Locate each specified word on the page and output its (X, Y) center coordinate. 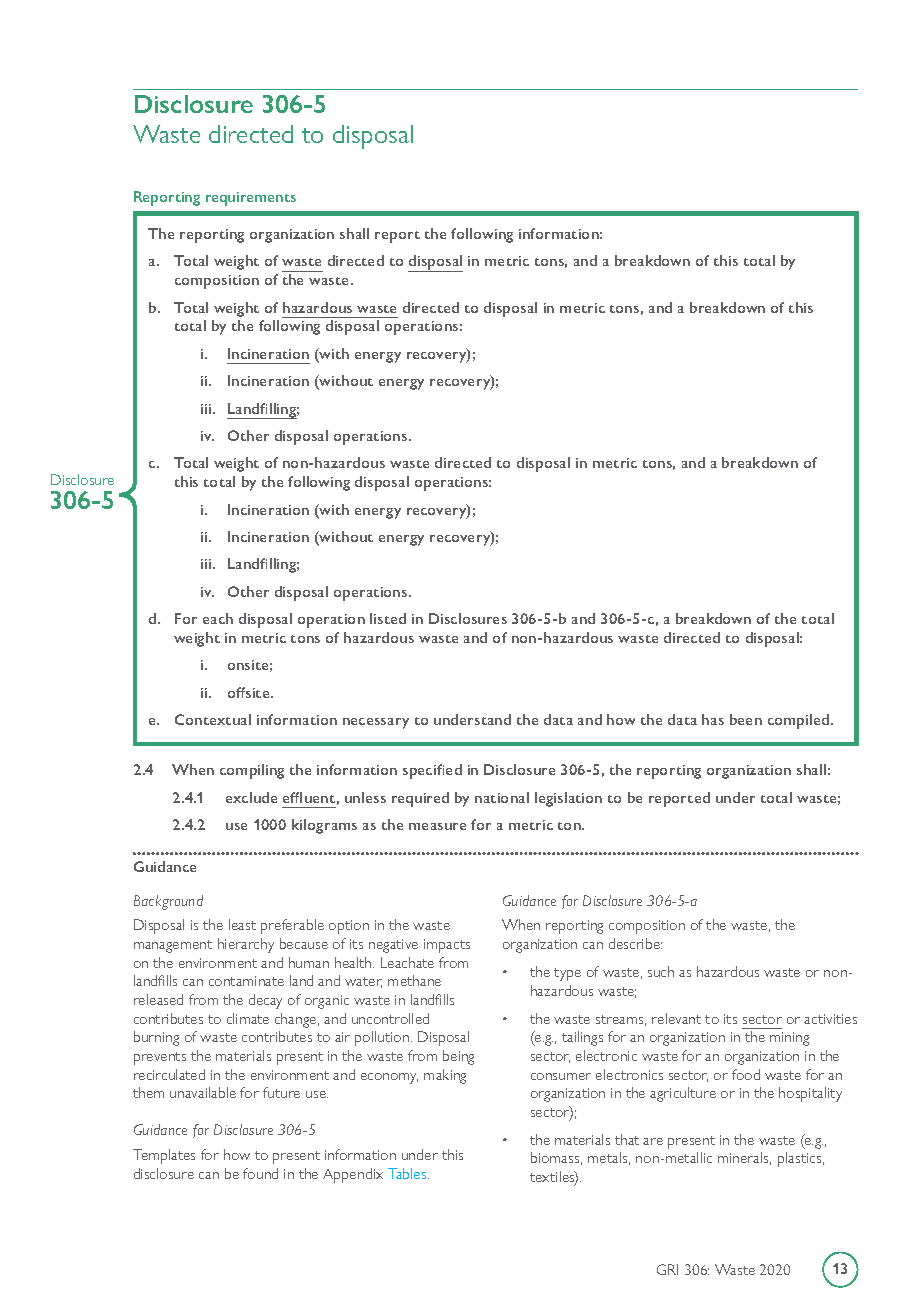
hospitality (810, 1094)
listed (388, 618)
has (713, 719)
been (746, 719)
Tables (408, 1173)
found (260, 1173)
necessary (376, 723)
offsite (250, 692)
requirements (251, 199)
